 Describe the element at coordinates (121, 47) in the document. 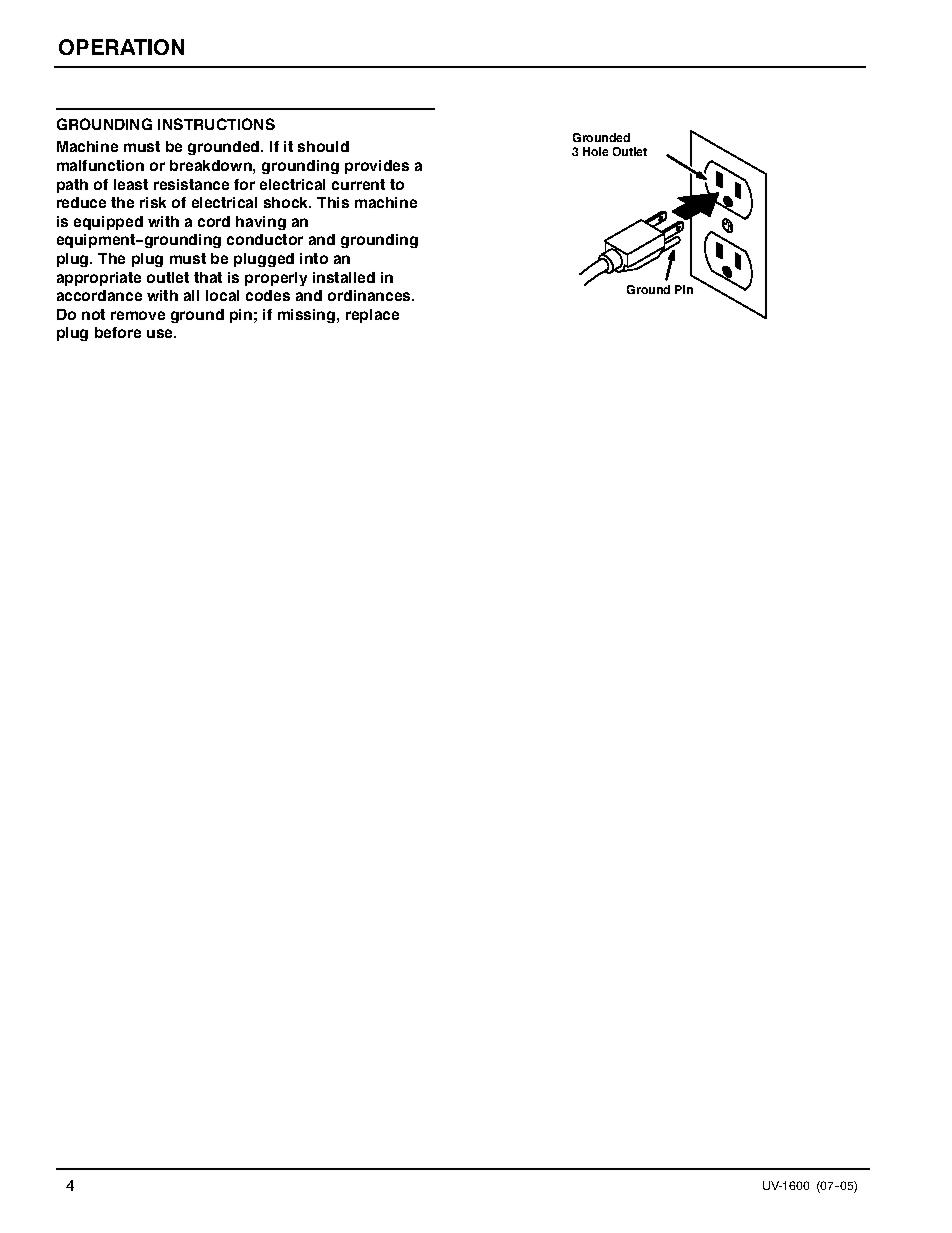

I see `OPERATION` at that location.
